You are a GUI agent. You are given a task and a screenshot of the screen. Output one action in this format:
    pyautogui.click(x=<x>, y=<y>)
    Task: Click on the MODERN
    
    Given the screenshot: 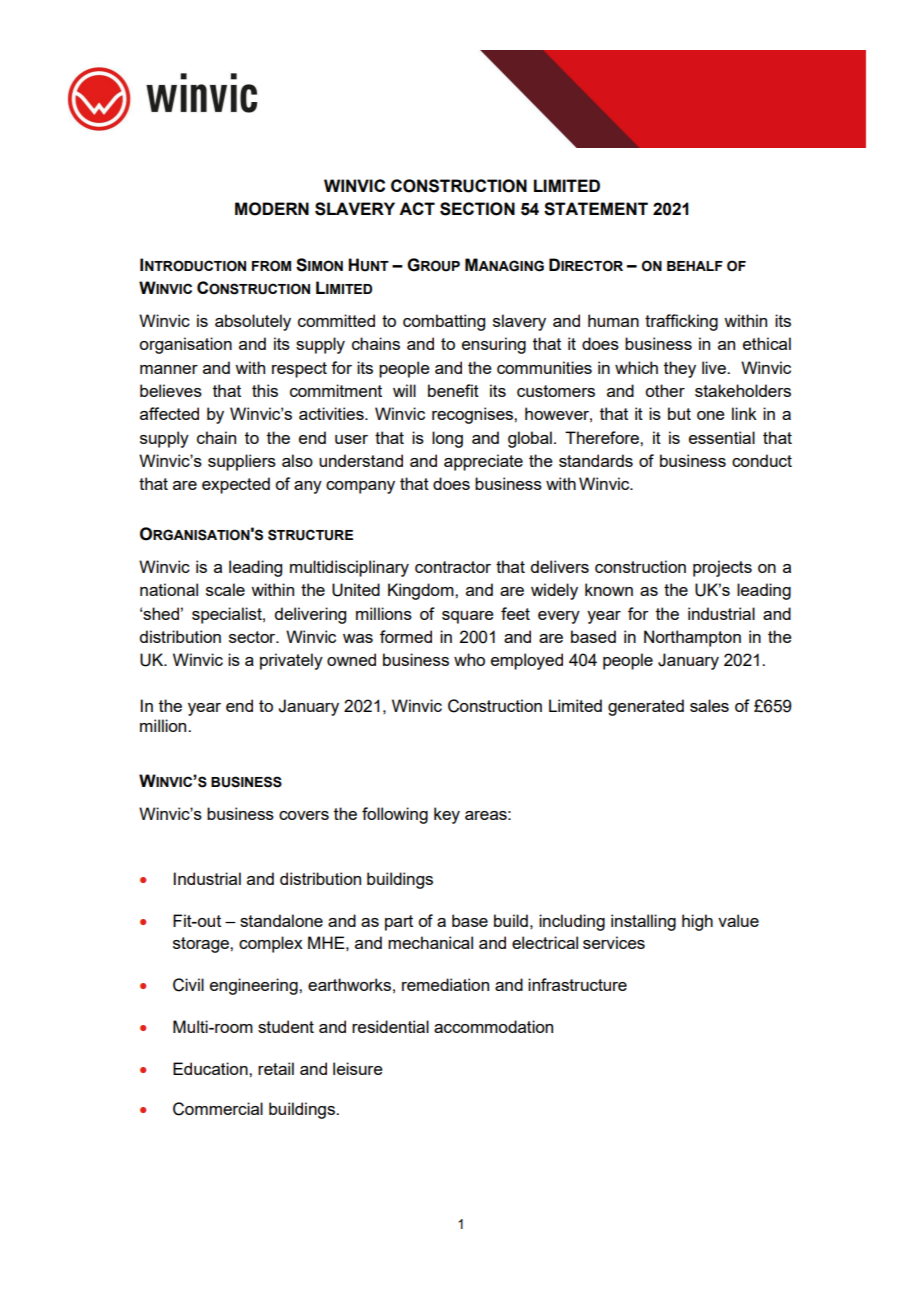 What is the action you would take?
    pyautogui.click(x=272, y=209)
